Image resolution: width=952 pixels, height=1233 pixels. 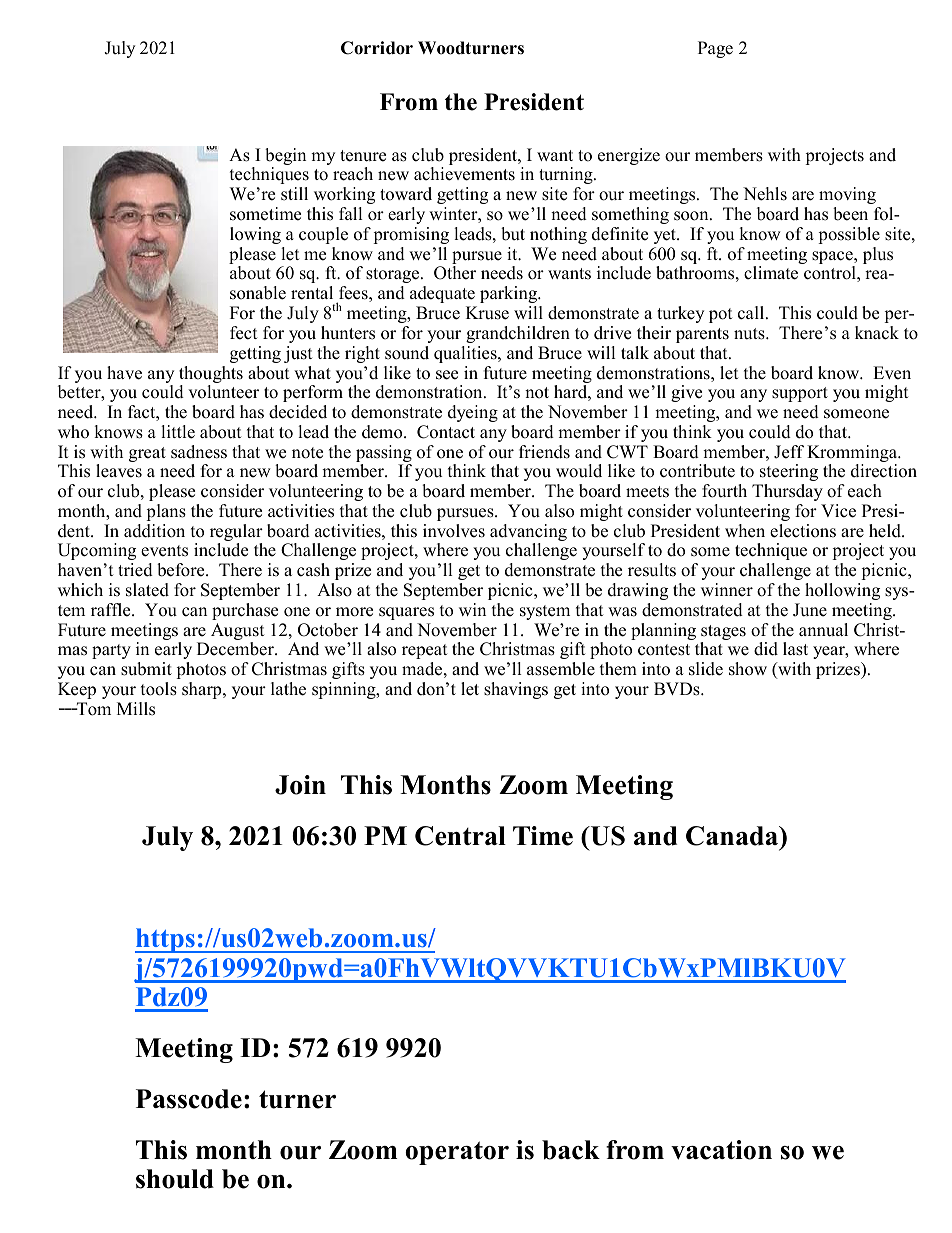 I want to click on shavings, so click(x=516, y=690).
